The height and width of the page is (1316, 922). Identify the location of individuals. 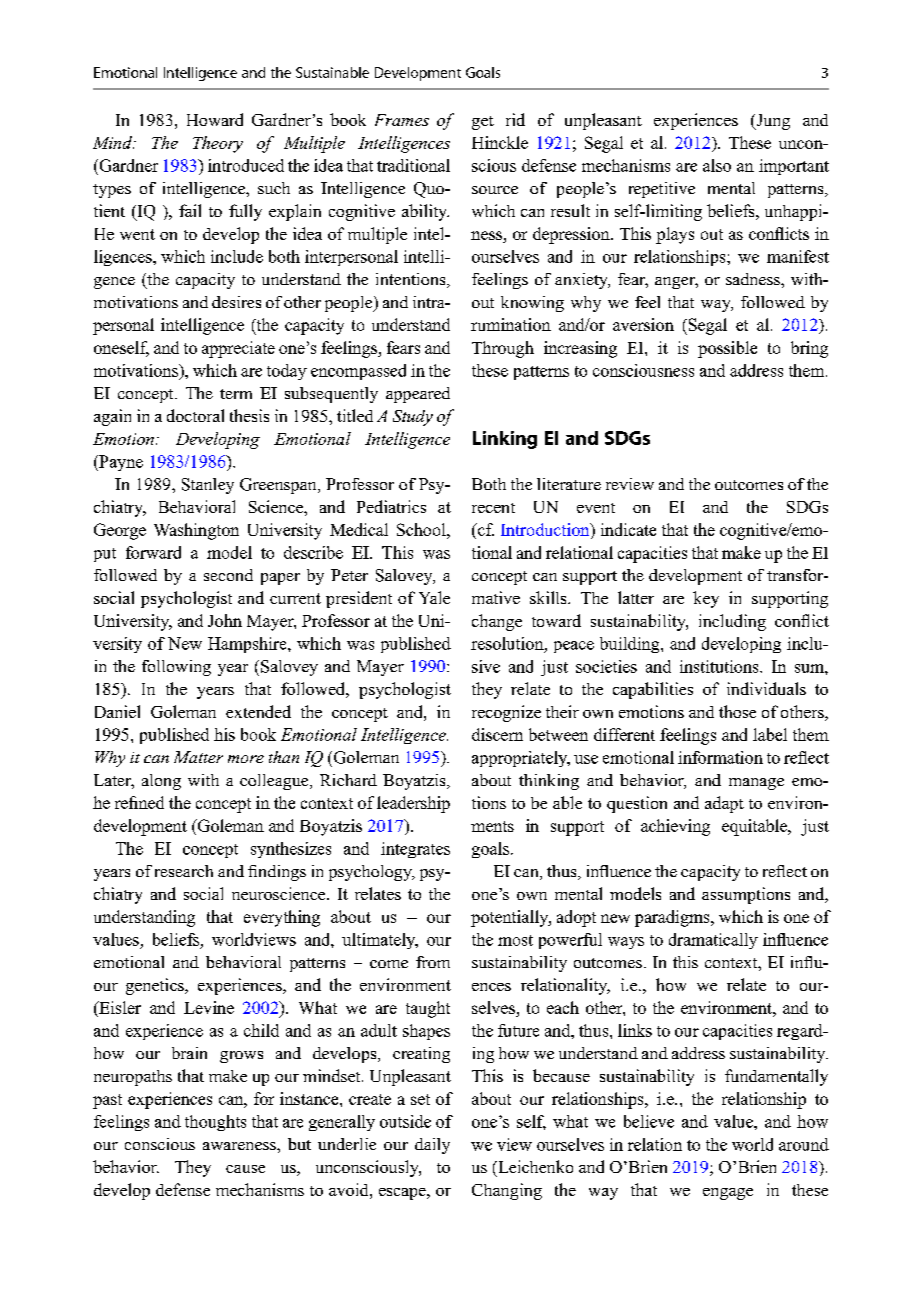
(766, 688).
